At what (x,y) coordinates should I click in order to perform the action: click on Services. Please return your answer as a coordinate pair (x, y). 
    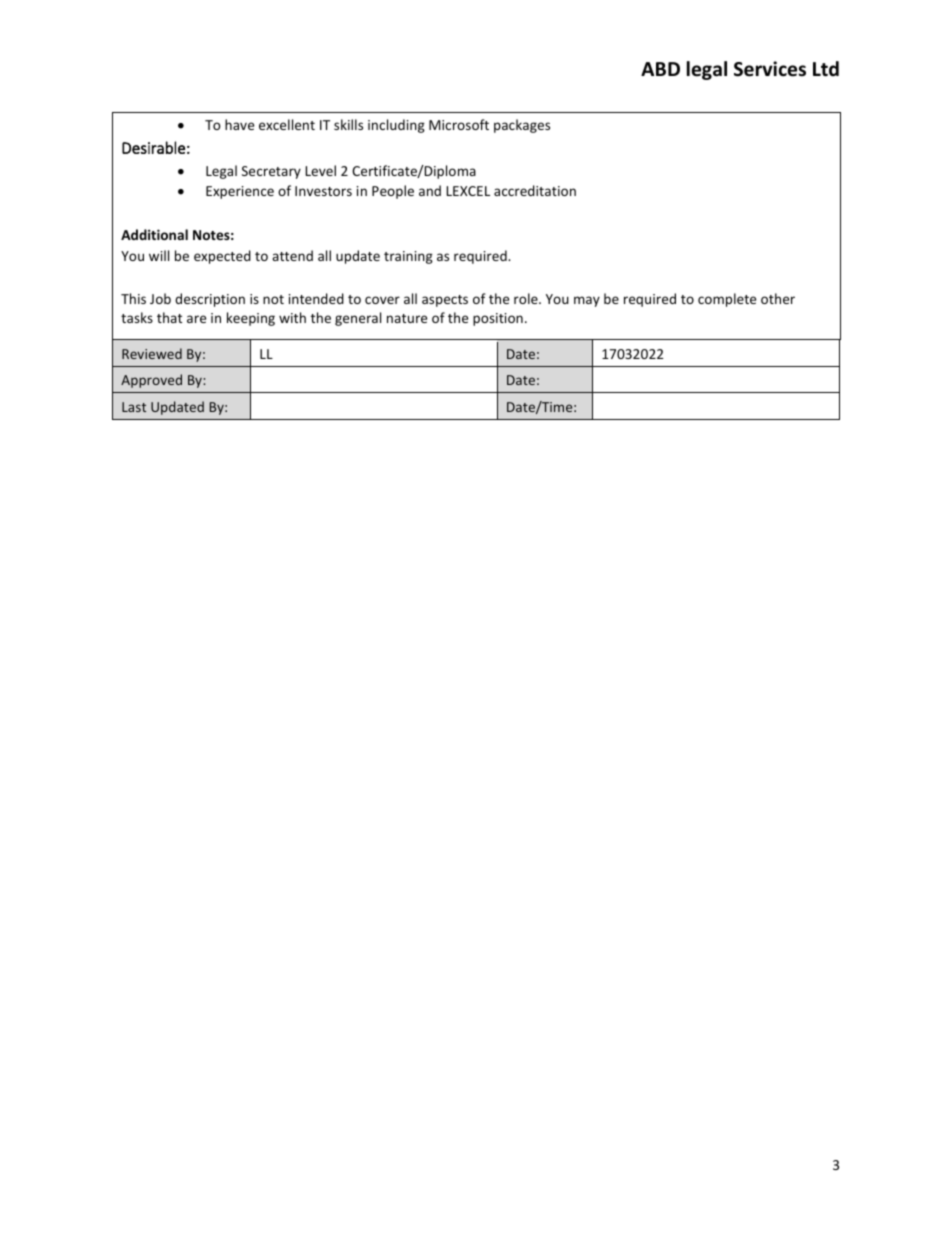
    Looking at the image, I should click on (770, 69).
